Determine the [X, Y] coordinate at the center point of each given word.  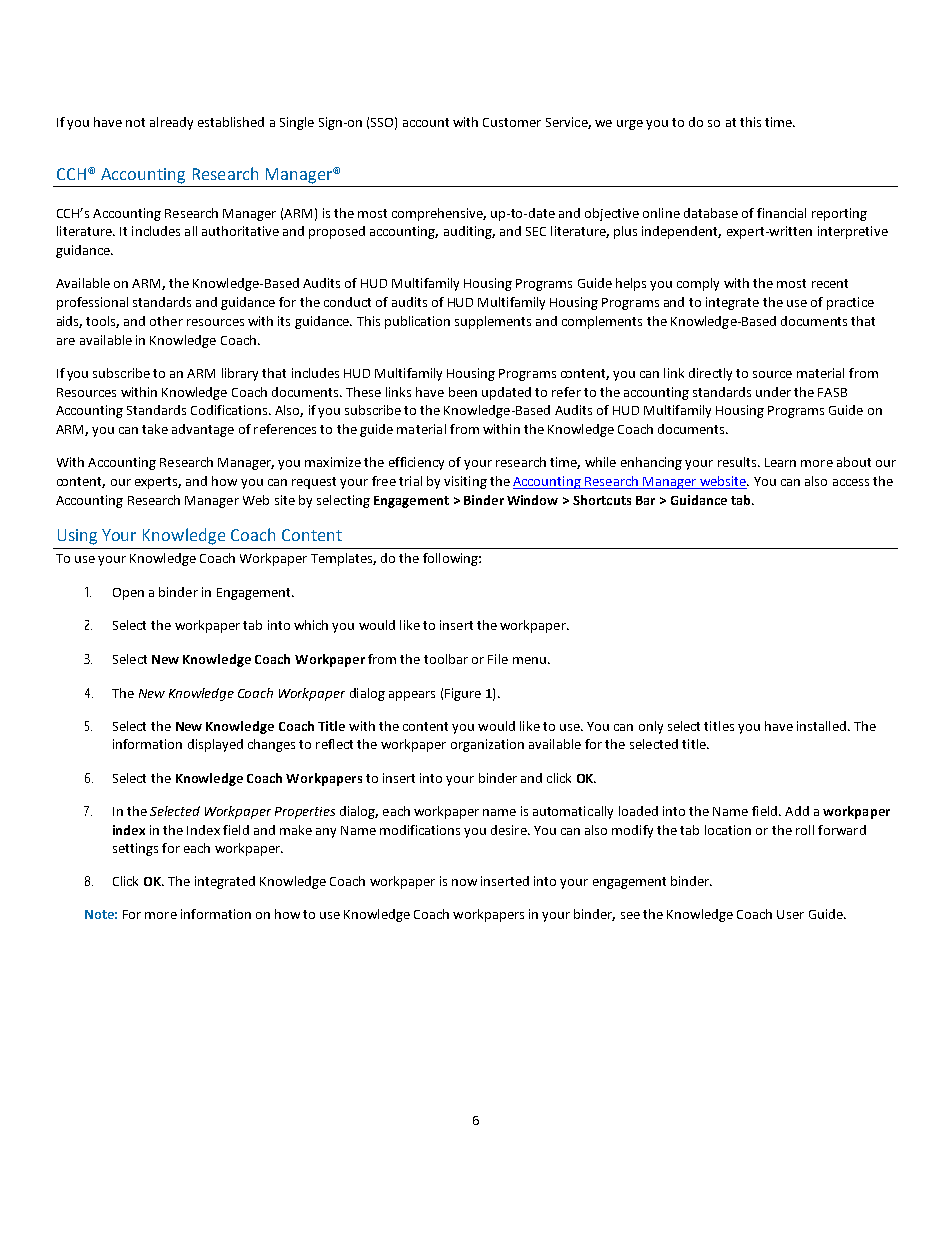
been [463, 392]
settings [135, 849]
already [171, 123]
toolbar [446, 659]
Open [128, 594]
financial [781, 213]
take [155, 429]
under [773, 392]
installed [821, 726]
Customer [512, 122]
